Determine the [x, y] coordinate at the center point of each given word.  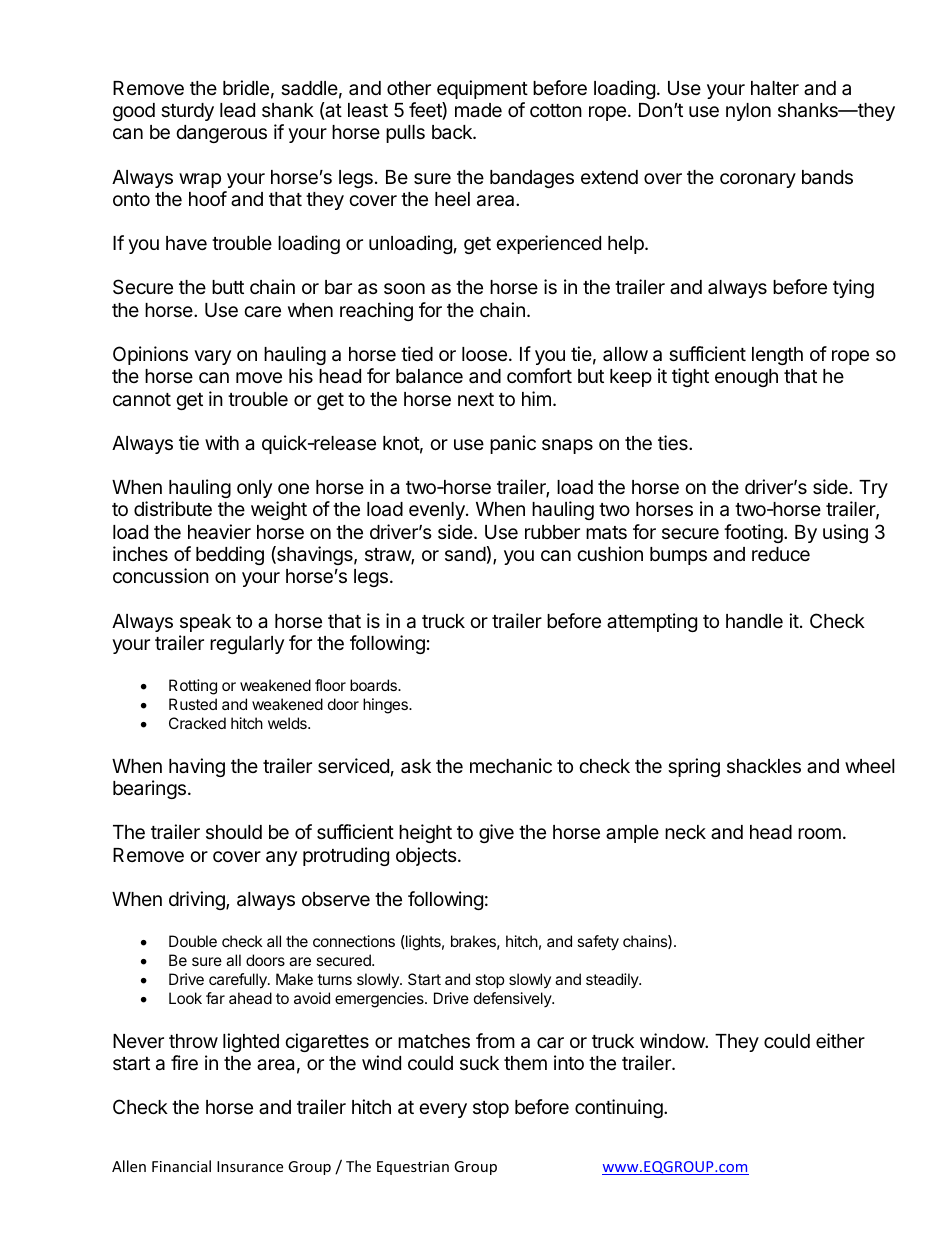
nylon [748, 112]
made [478, 110]
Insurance [250, 1166]
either [840, 1040]
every [443, 1110]
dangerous [221, 134]
